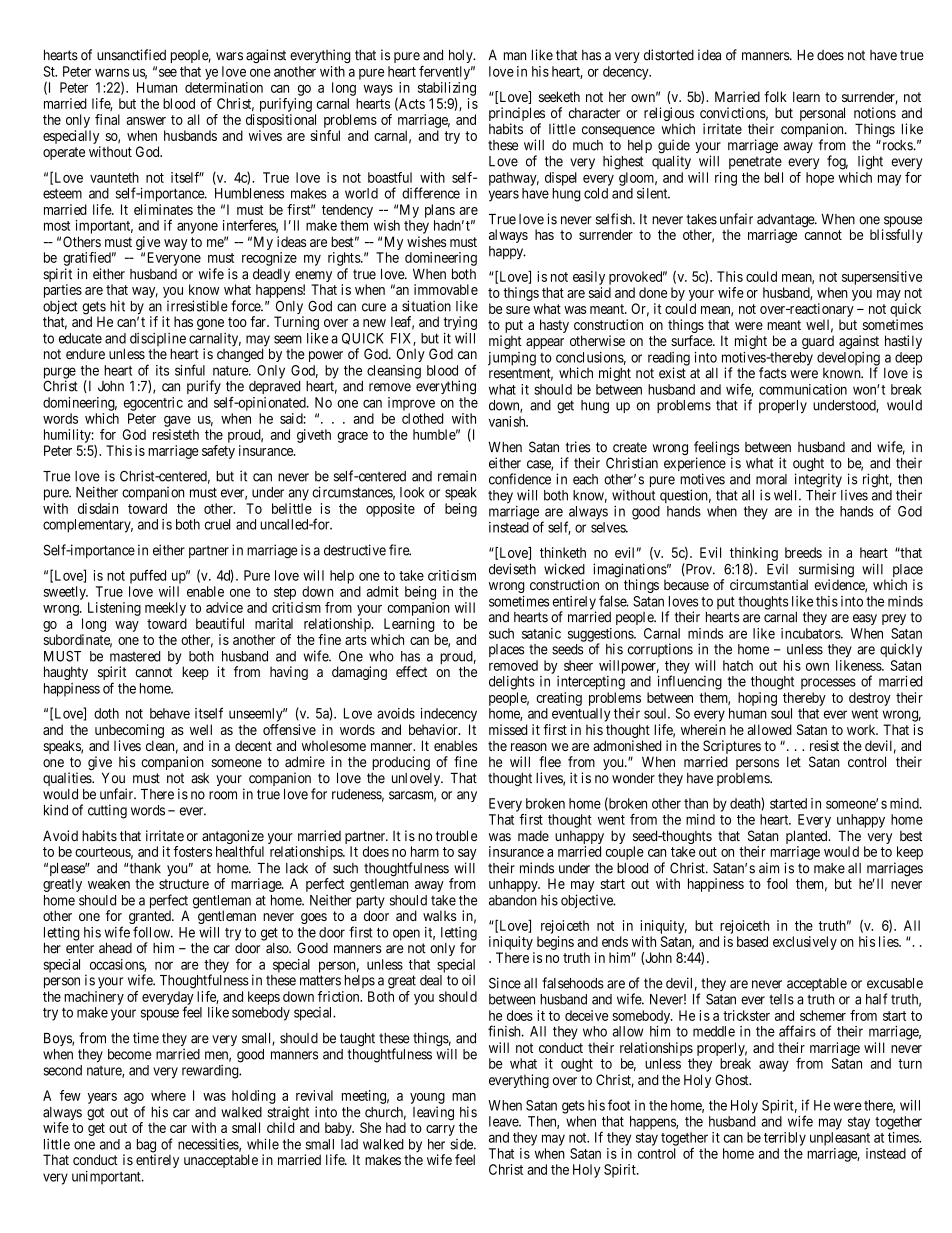 This document has height=1233, width=952. Describe the element at coordinates (447, 89) in the document. I see `stabilizing` at that location.
